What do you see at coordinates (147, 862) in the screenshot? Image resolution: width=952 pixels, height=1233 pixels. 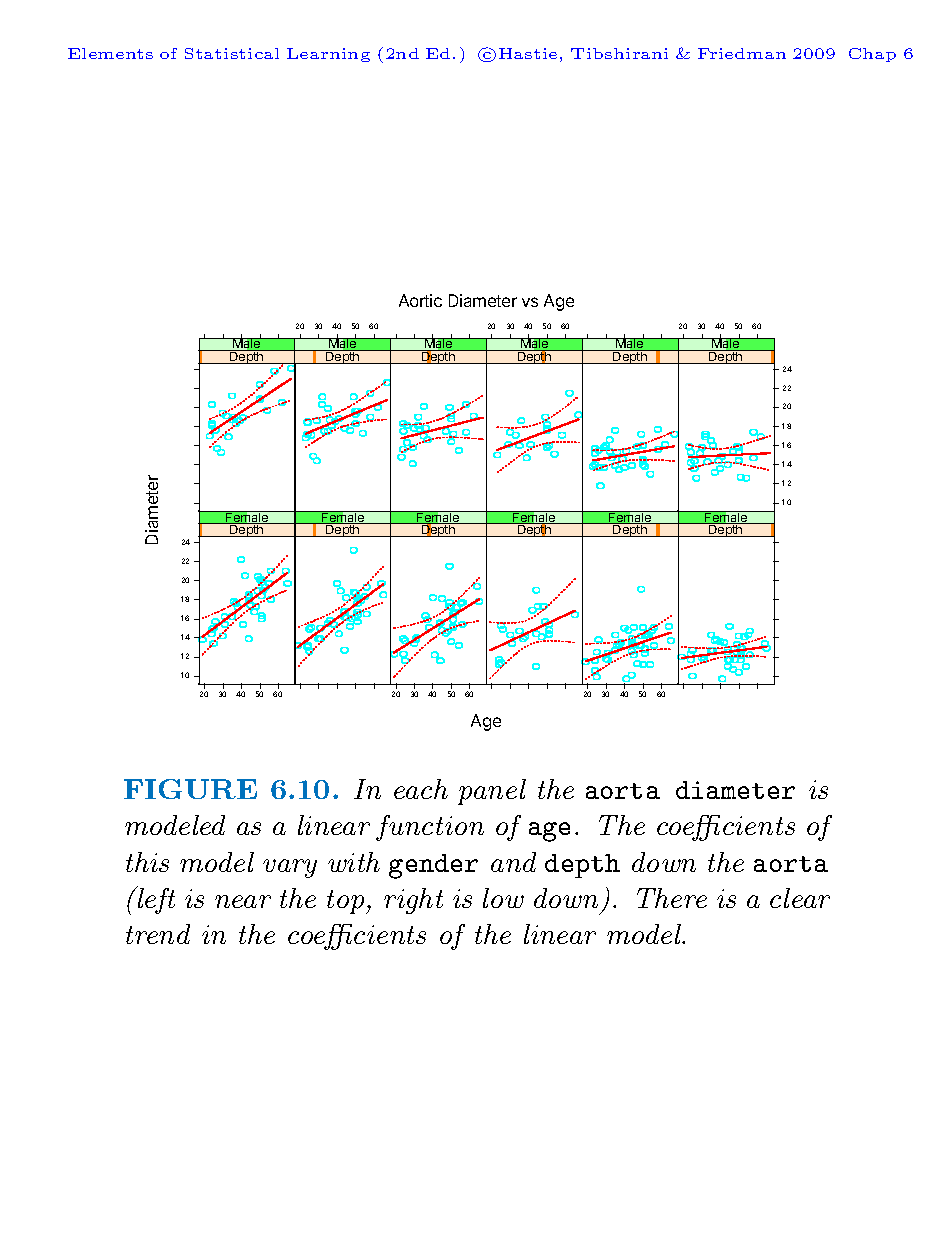 I see `this` at bounding box center [147, 862].
